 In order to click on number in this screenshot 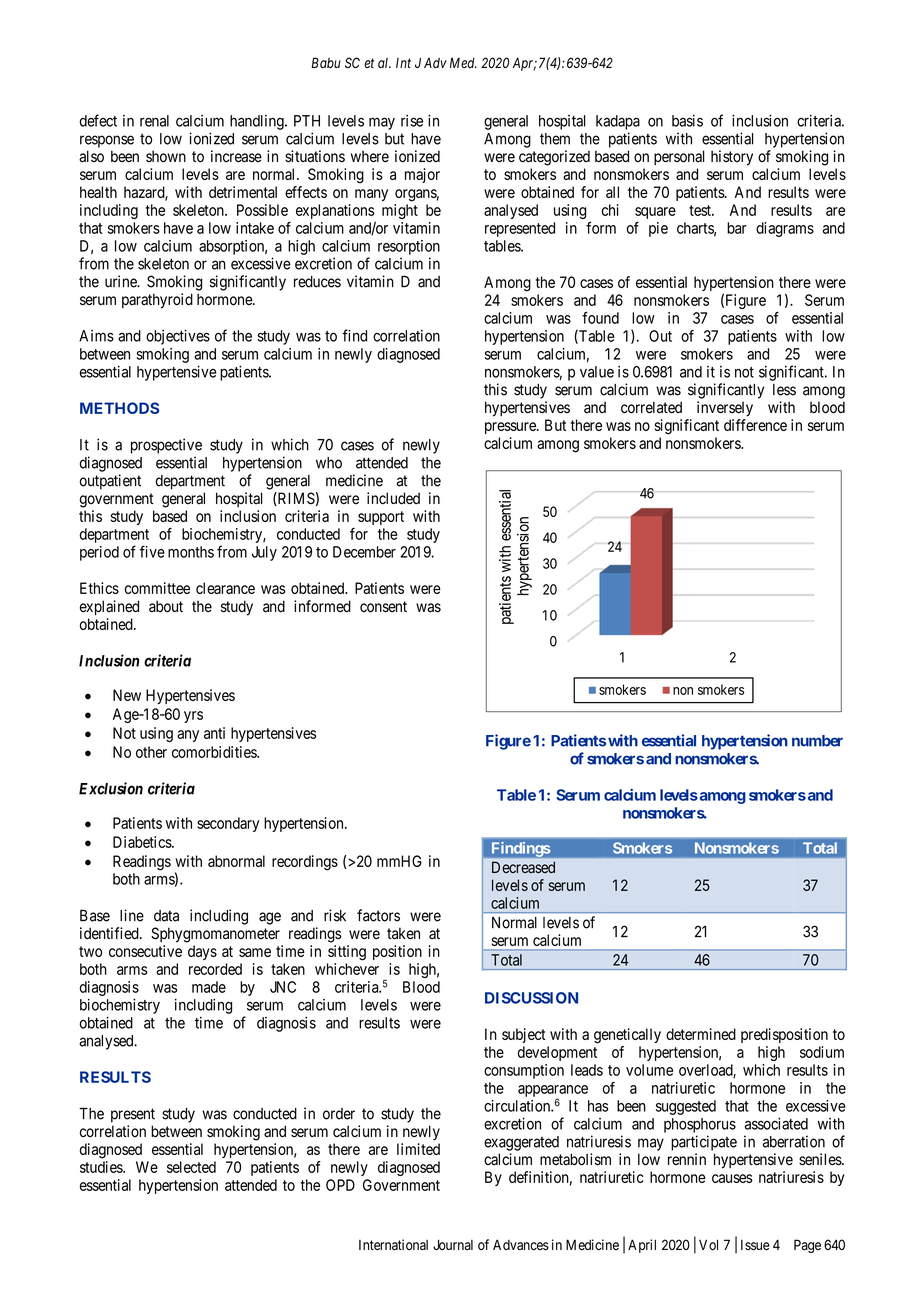, I will do `click(817, 741)`.
